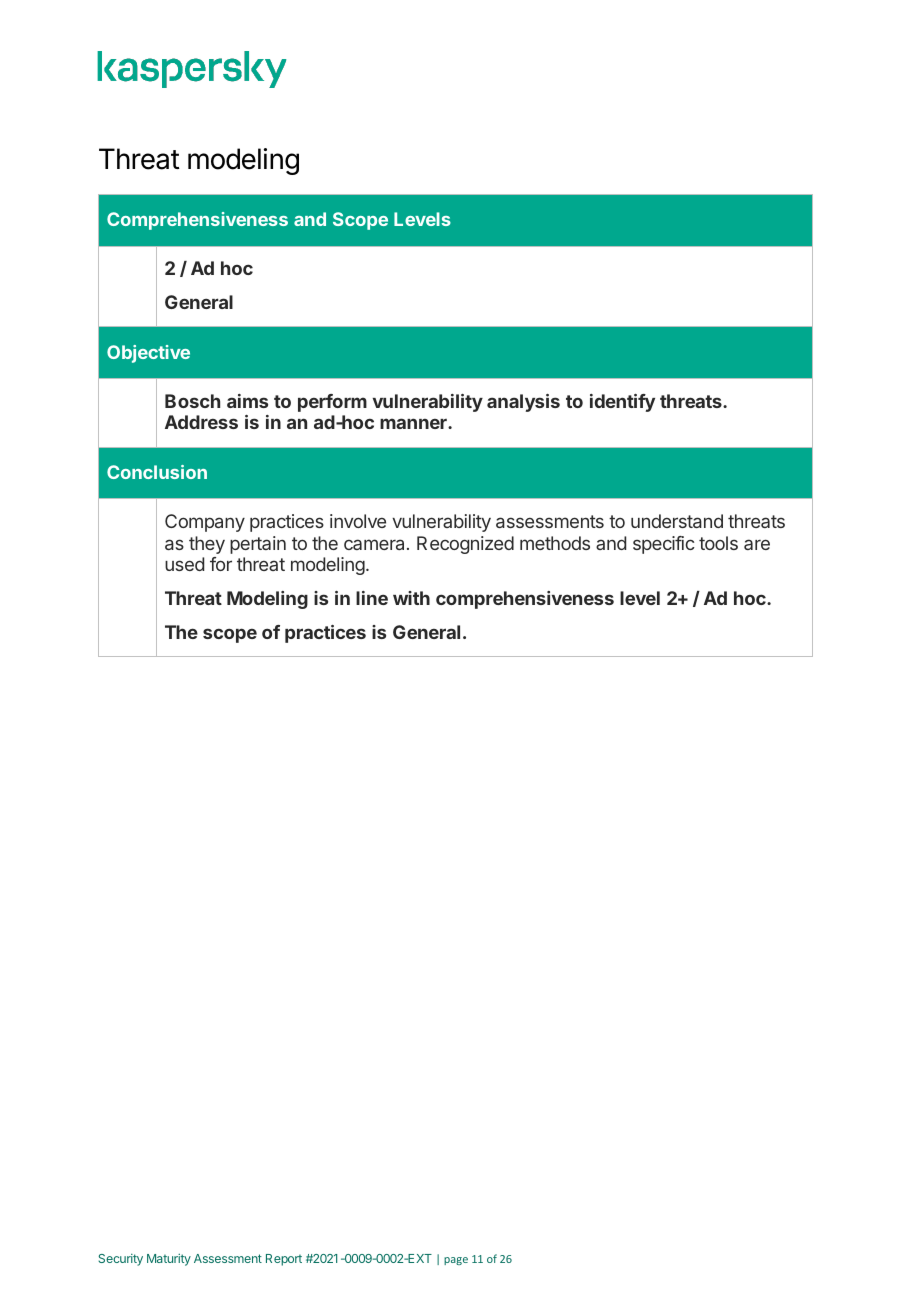 This image has width=924, height=1308. I want to click on used, so click(184, 564).
